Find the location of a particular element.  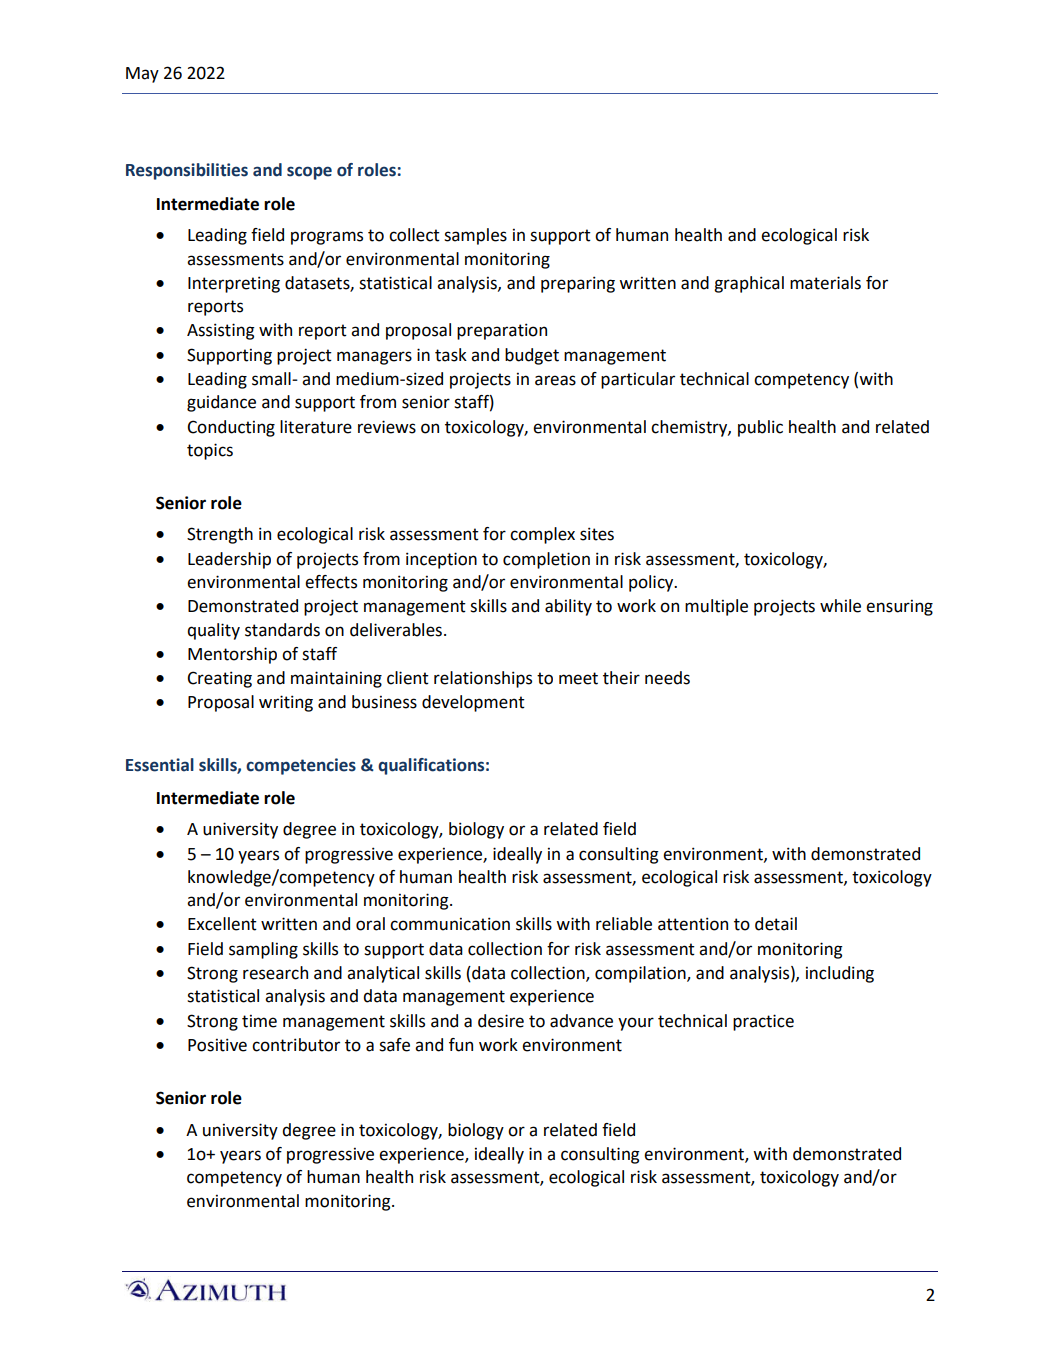

Assisting is located at coordinates (221, 331).
